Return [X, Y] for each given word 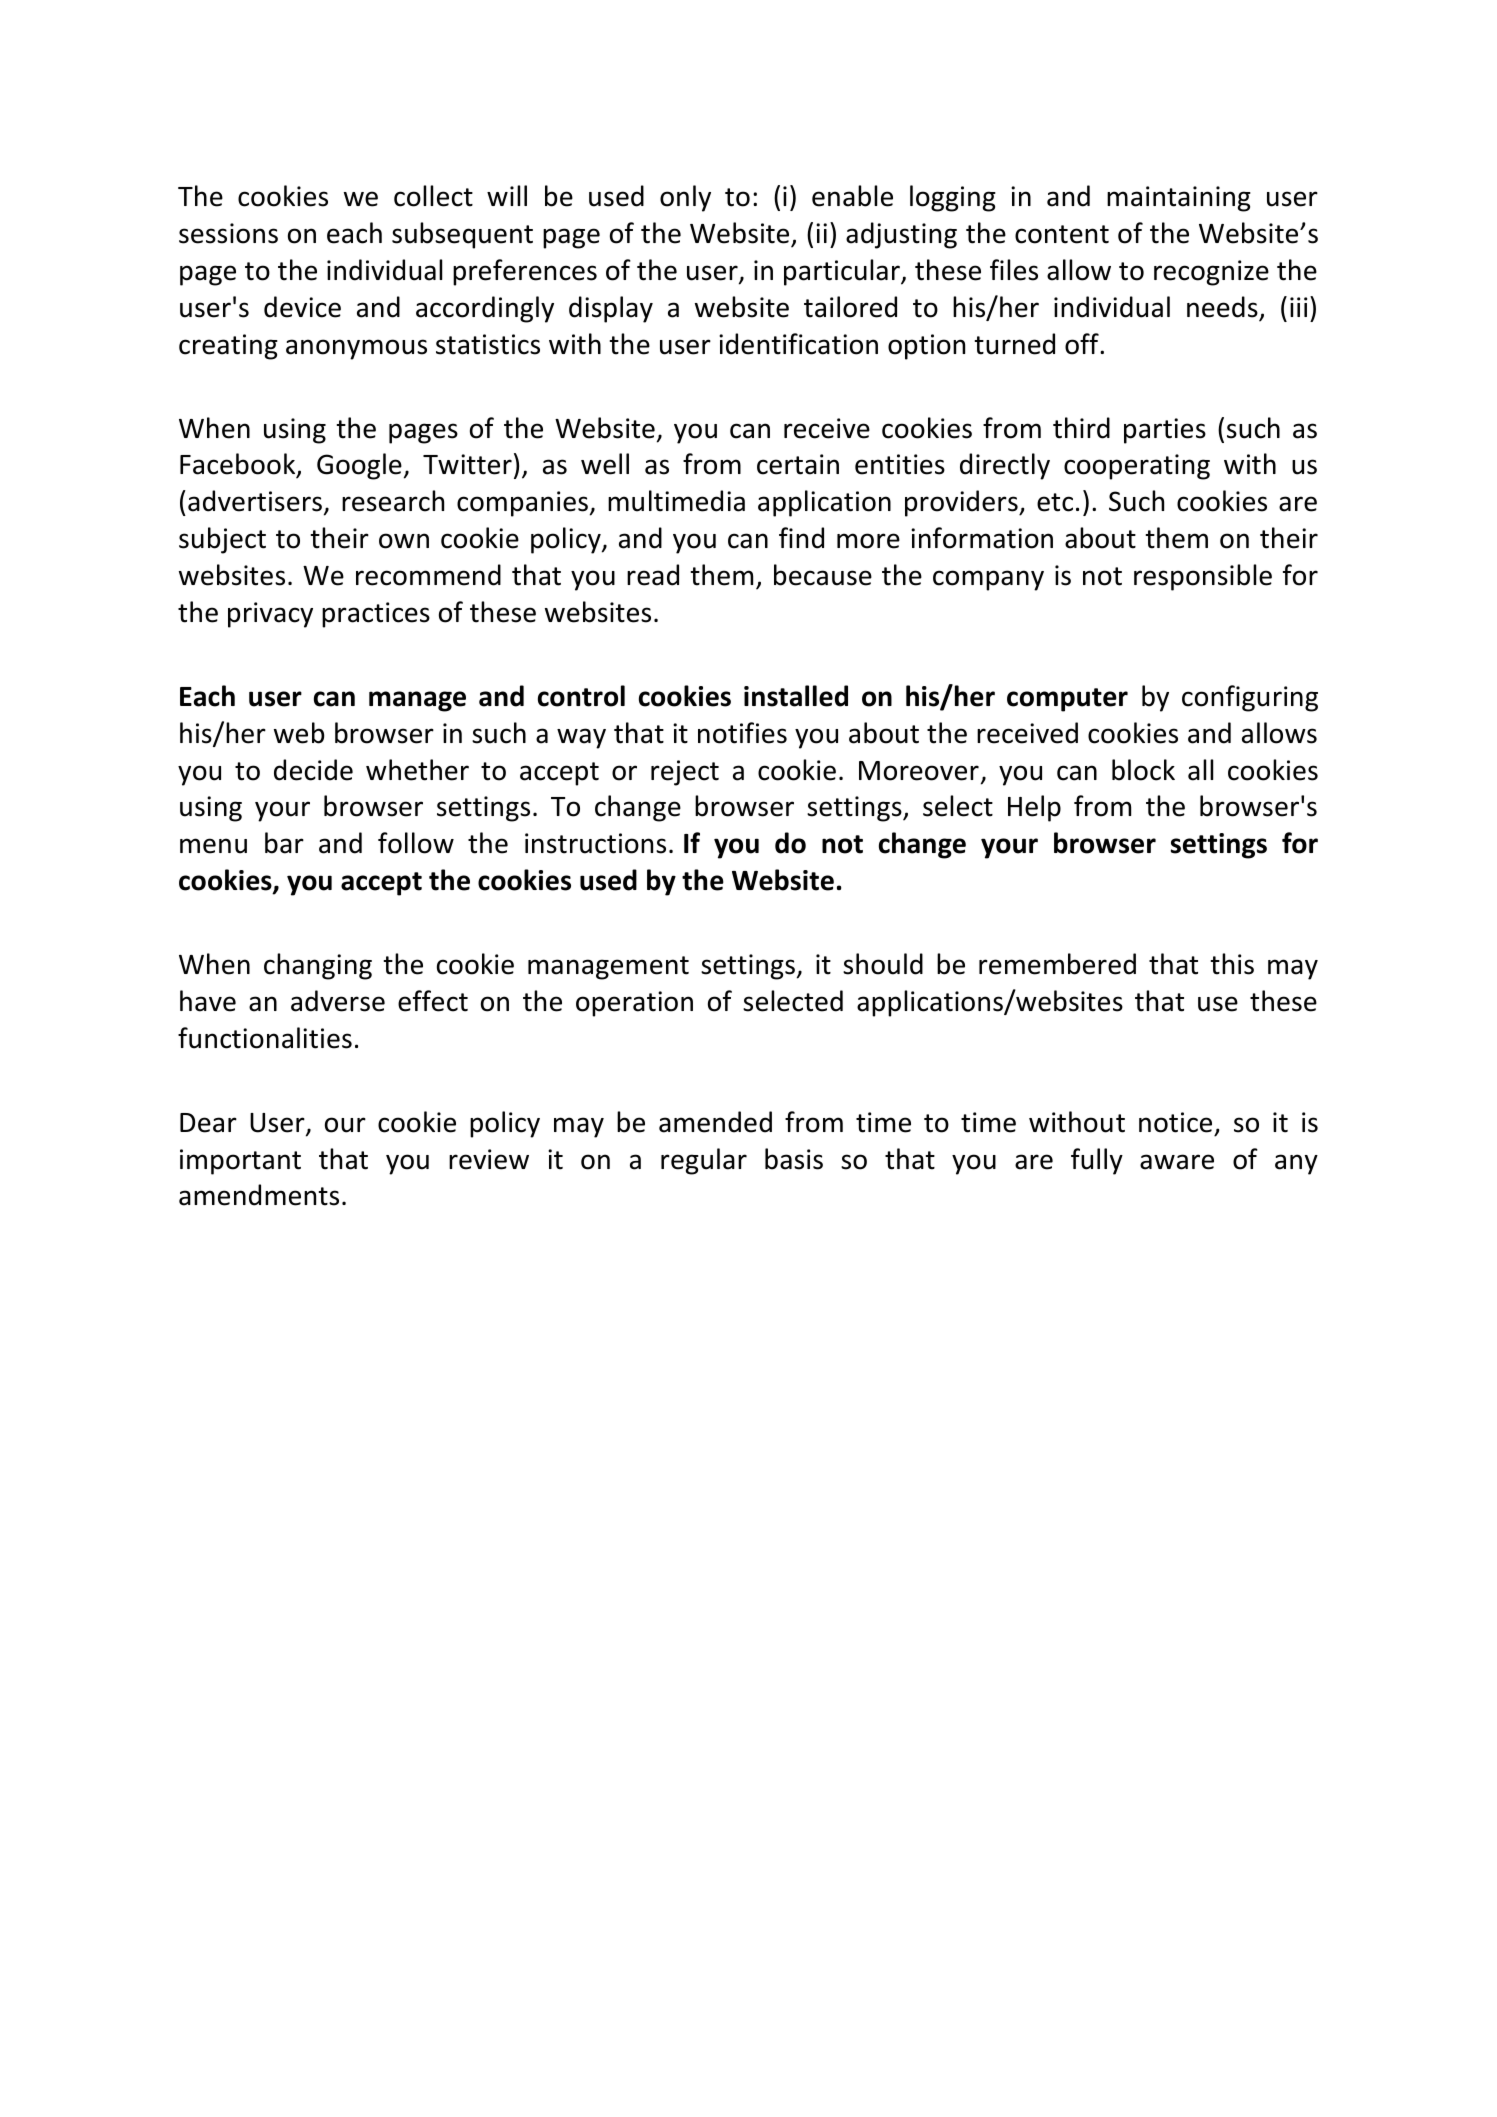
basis [794, 1159]
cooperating [1137, 467]
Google [359, 466]
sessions [228, 233]
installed [796, 696]
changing [318, 966]
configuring [1250, 698]
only [685, 198]
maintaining [1179, 199]
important [240, 1162]
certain [798, 464]
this [1232, 964]
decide [313, 770]
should [883, 964]
